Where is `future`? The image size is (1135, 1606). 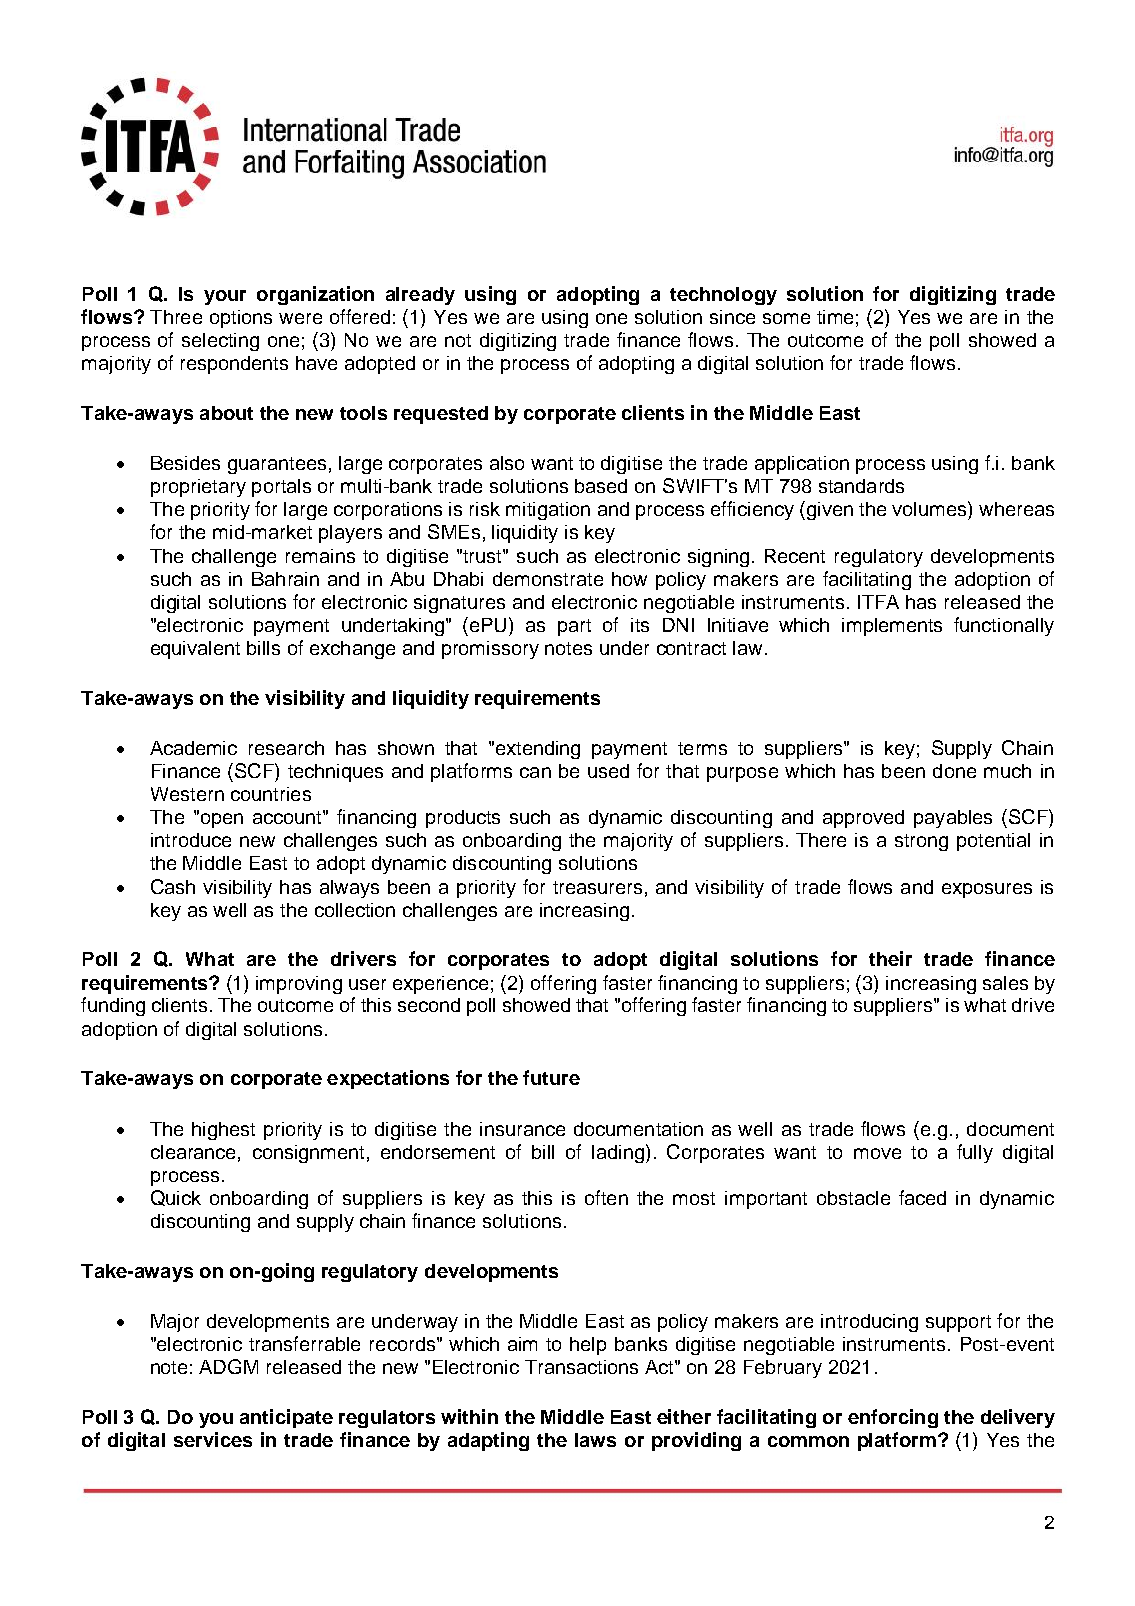 future is located at coordinates (551, 1077).
